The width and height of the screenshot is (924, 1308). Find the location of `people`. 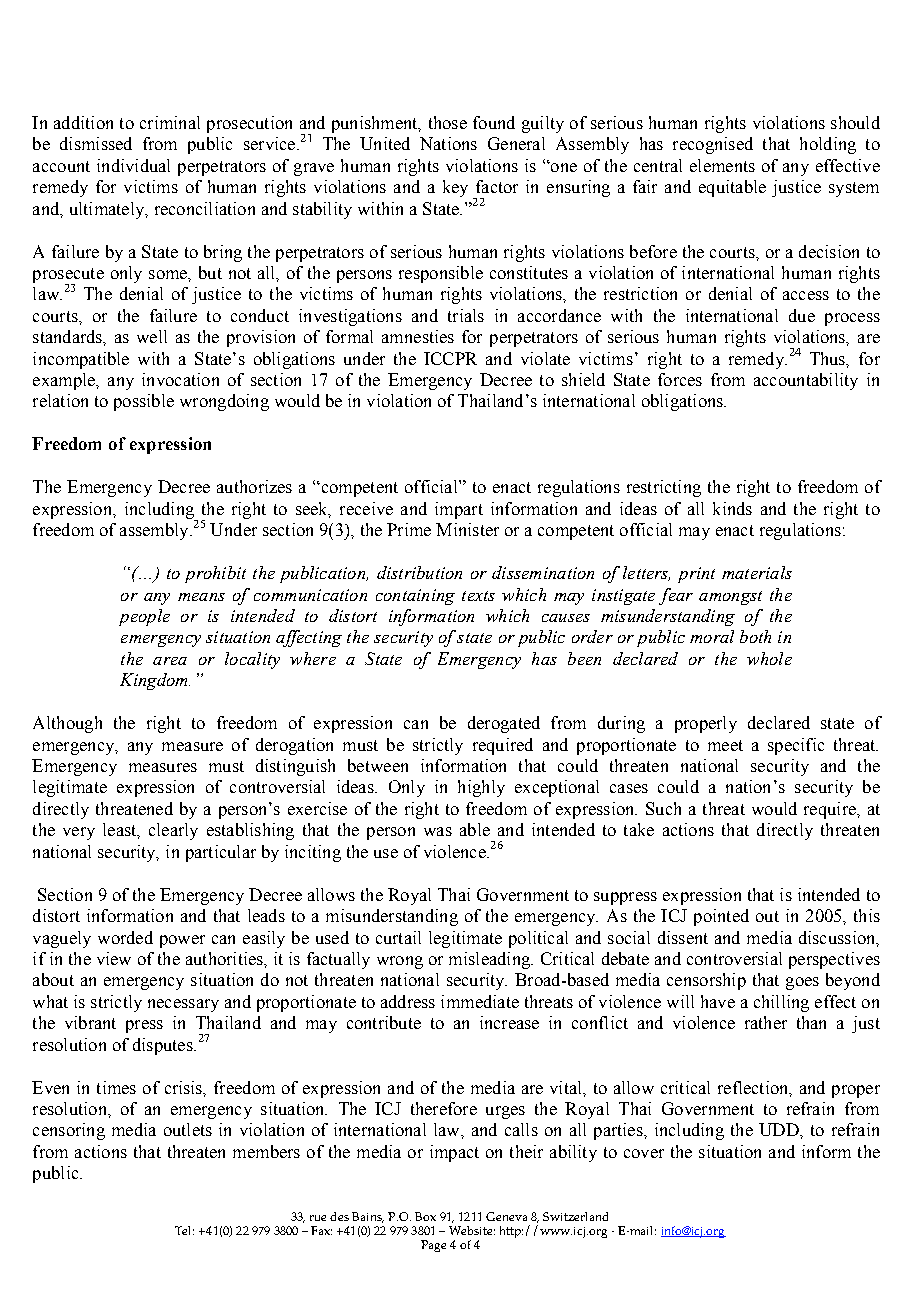

people is located at coordinates (144, 617).
